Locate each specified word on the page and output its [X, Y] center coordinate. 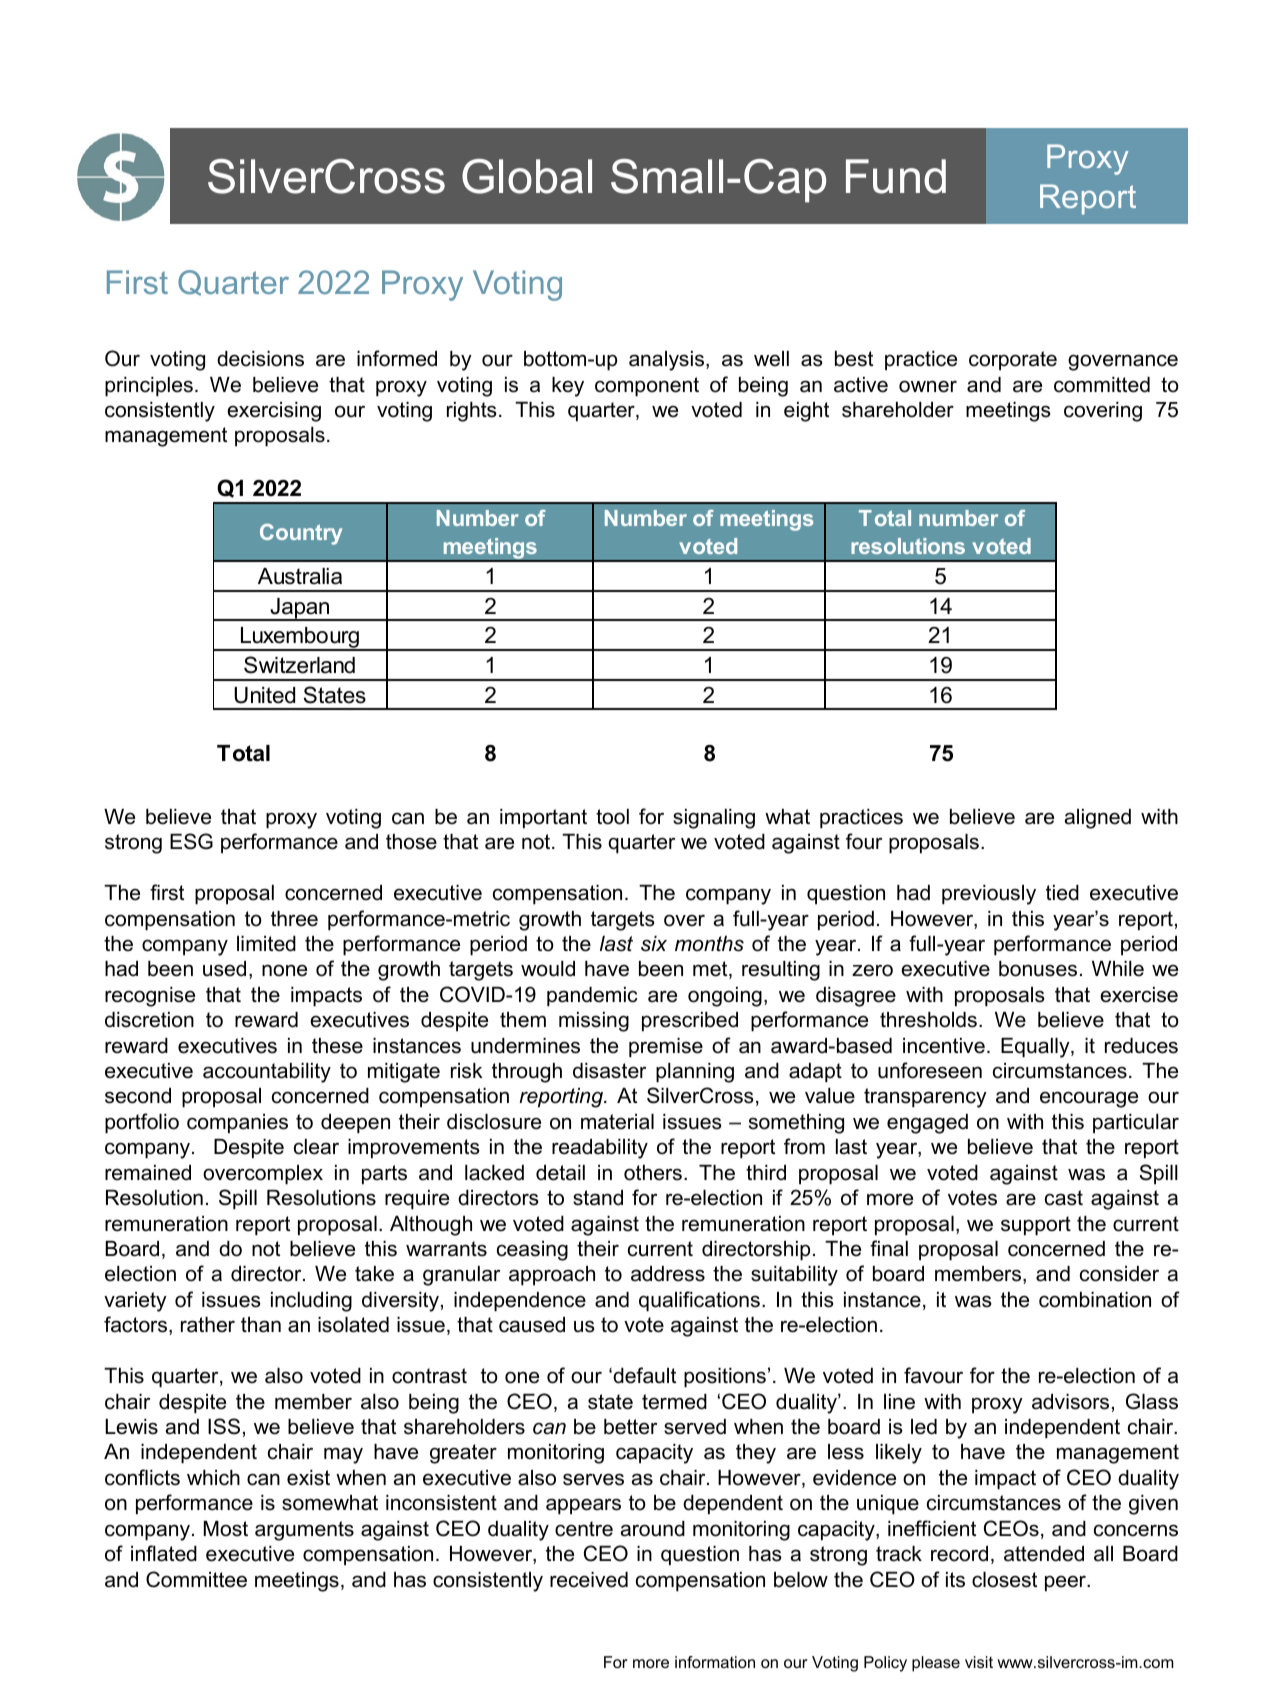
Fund [896, 176]
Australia [300, 576]
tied [1062, 893]
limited [266, 944]
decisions [260, 359]
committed [1102, 385]
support [1036, 1226]
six [654, 944]
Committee [196, 1579]
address [668, 1274]
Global [527, 176]
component [647, 387]
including [311, 1302]
